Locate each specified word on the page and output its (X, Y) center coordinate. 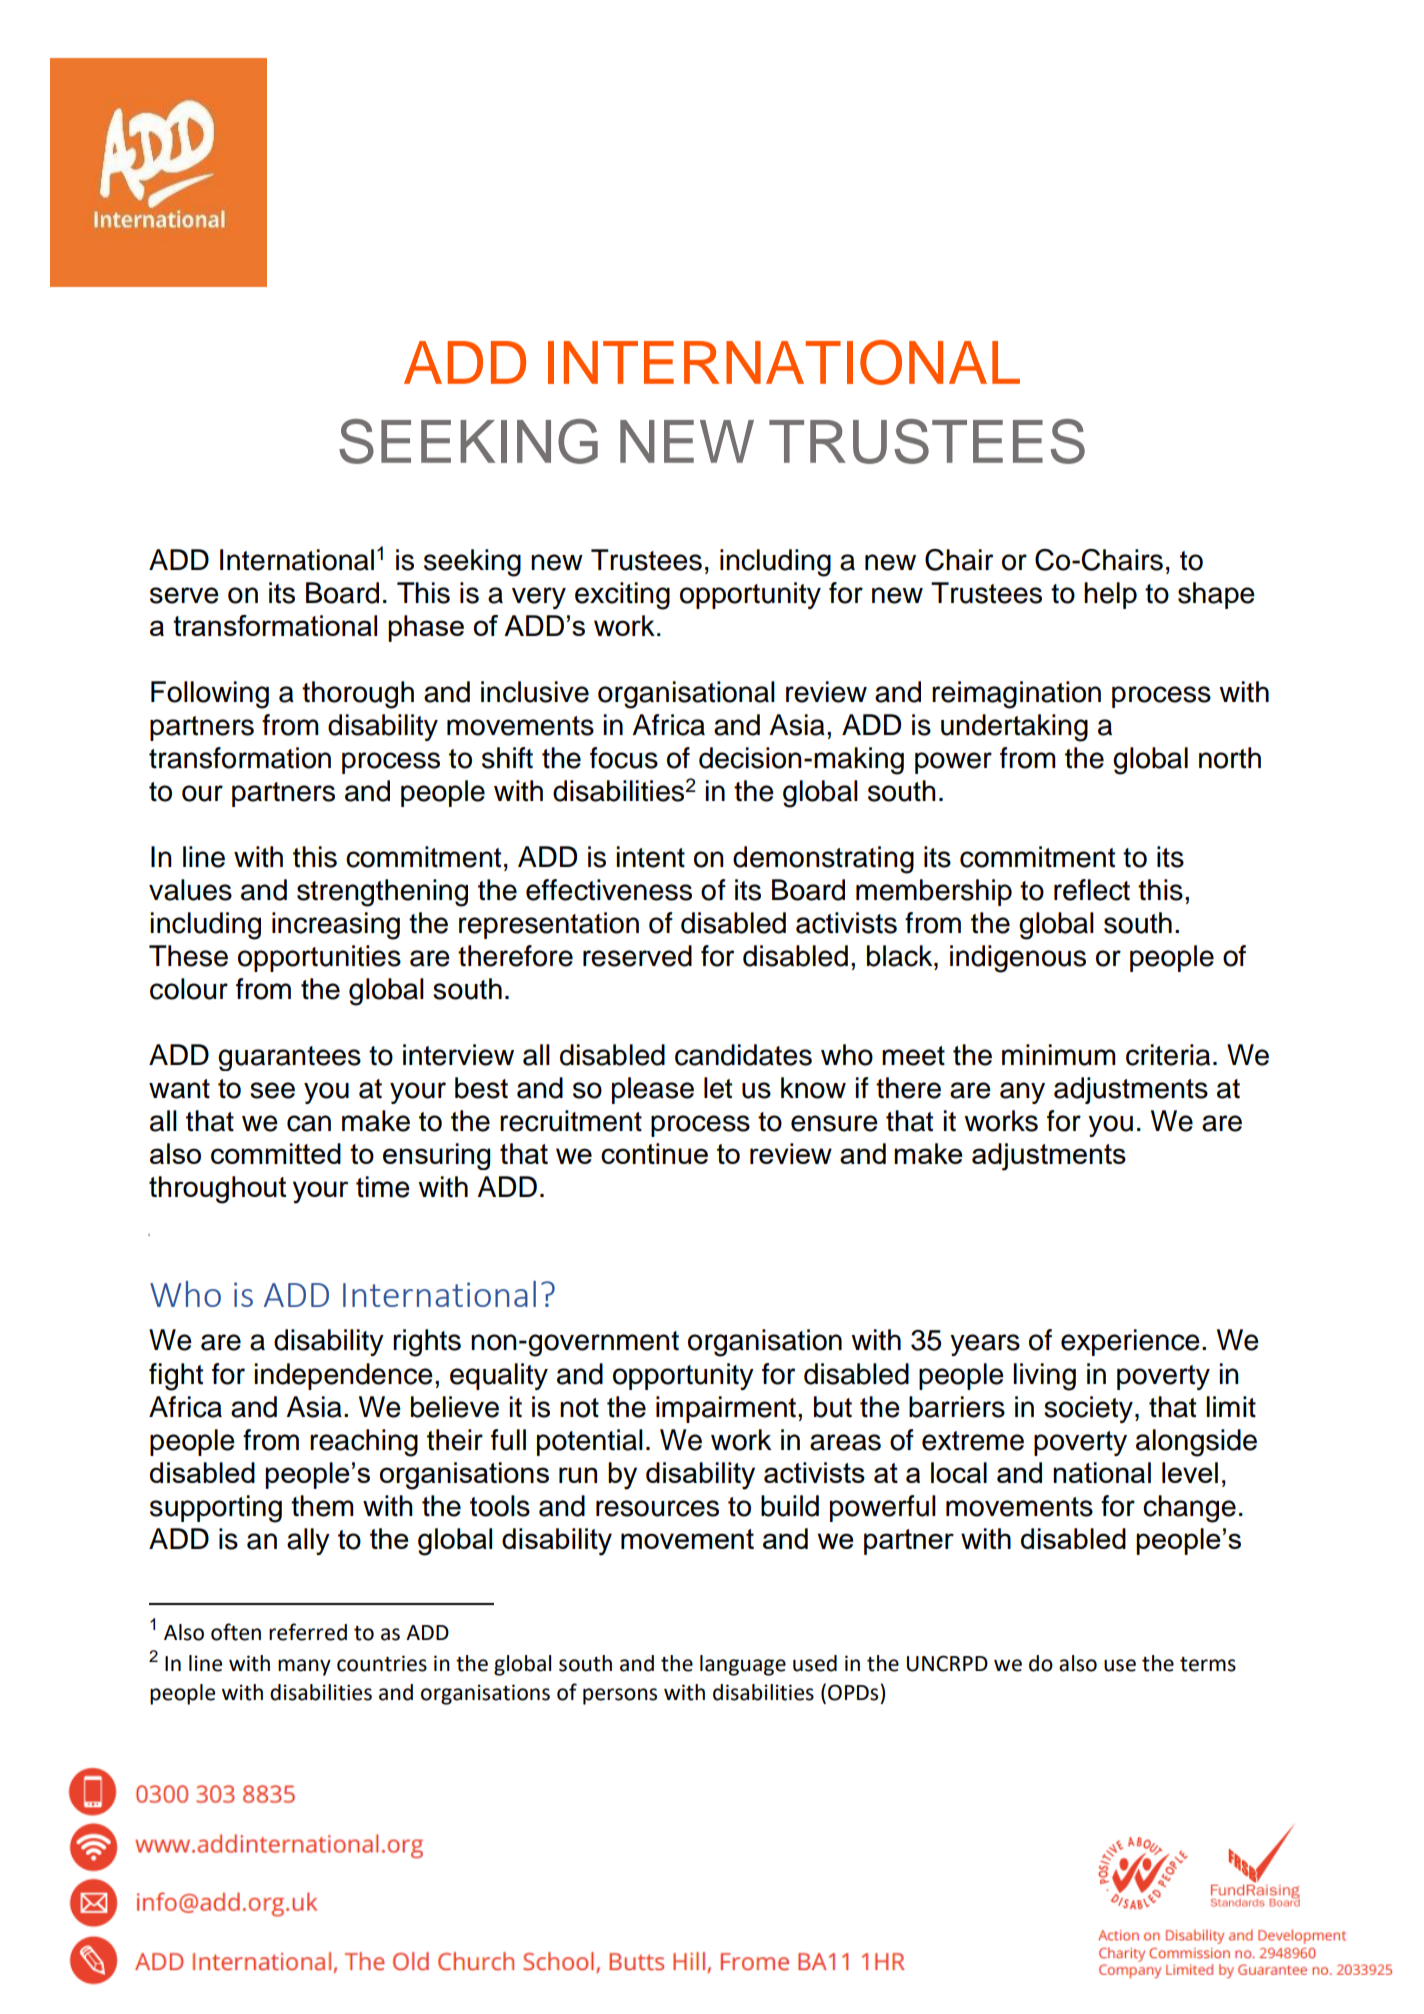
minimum (1059, 1055)
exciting (622, 596)
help (1110, 595)
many (304, 1667)
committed (276, 1153)
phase (426, 628)
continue (654, 1153)
